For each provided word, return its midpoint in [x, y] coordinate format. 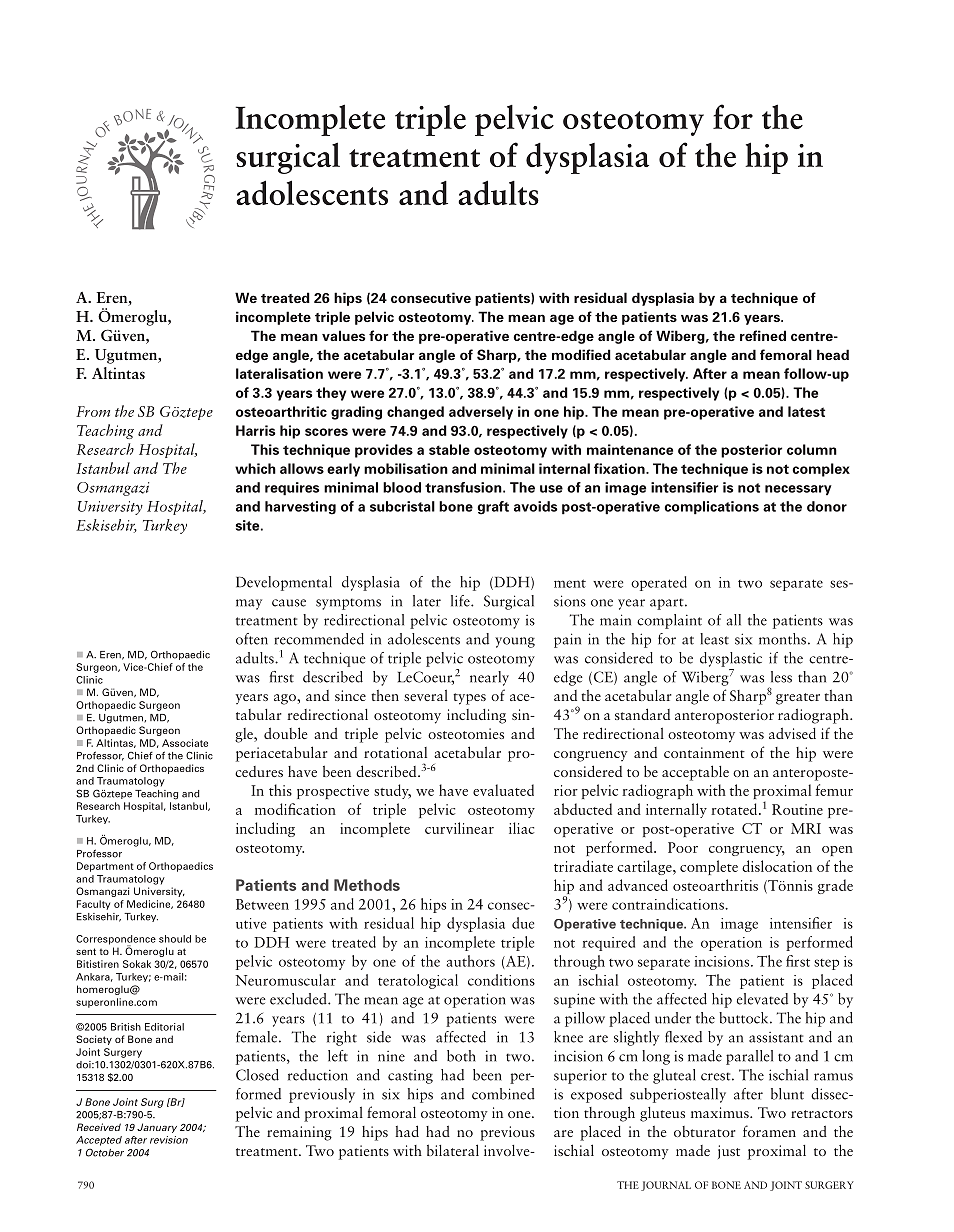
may [249, 604]
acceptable [695, 773]
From [93, 411]
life [461, 601]
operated [659, 583]
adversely [481, 413]
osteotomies [466, 733]
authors [470, 961]
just [729, 1152]
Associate [185, 743]
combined [503, 1094]
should [175, 939]
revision [169, 1140]
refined [763, 335]
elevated [762, 999]
